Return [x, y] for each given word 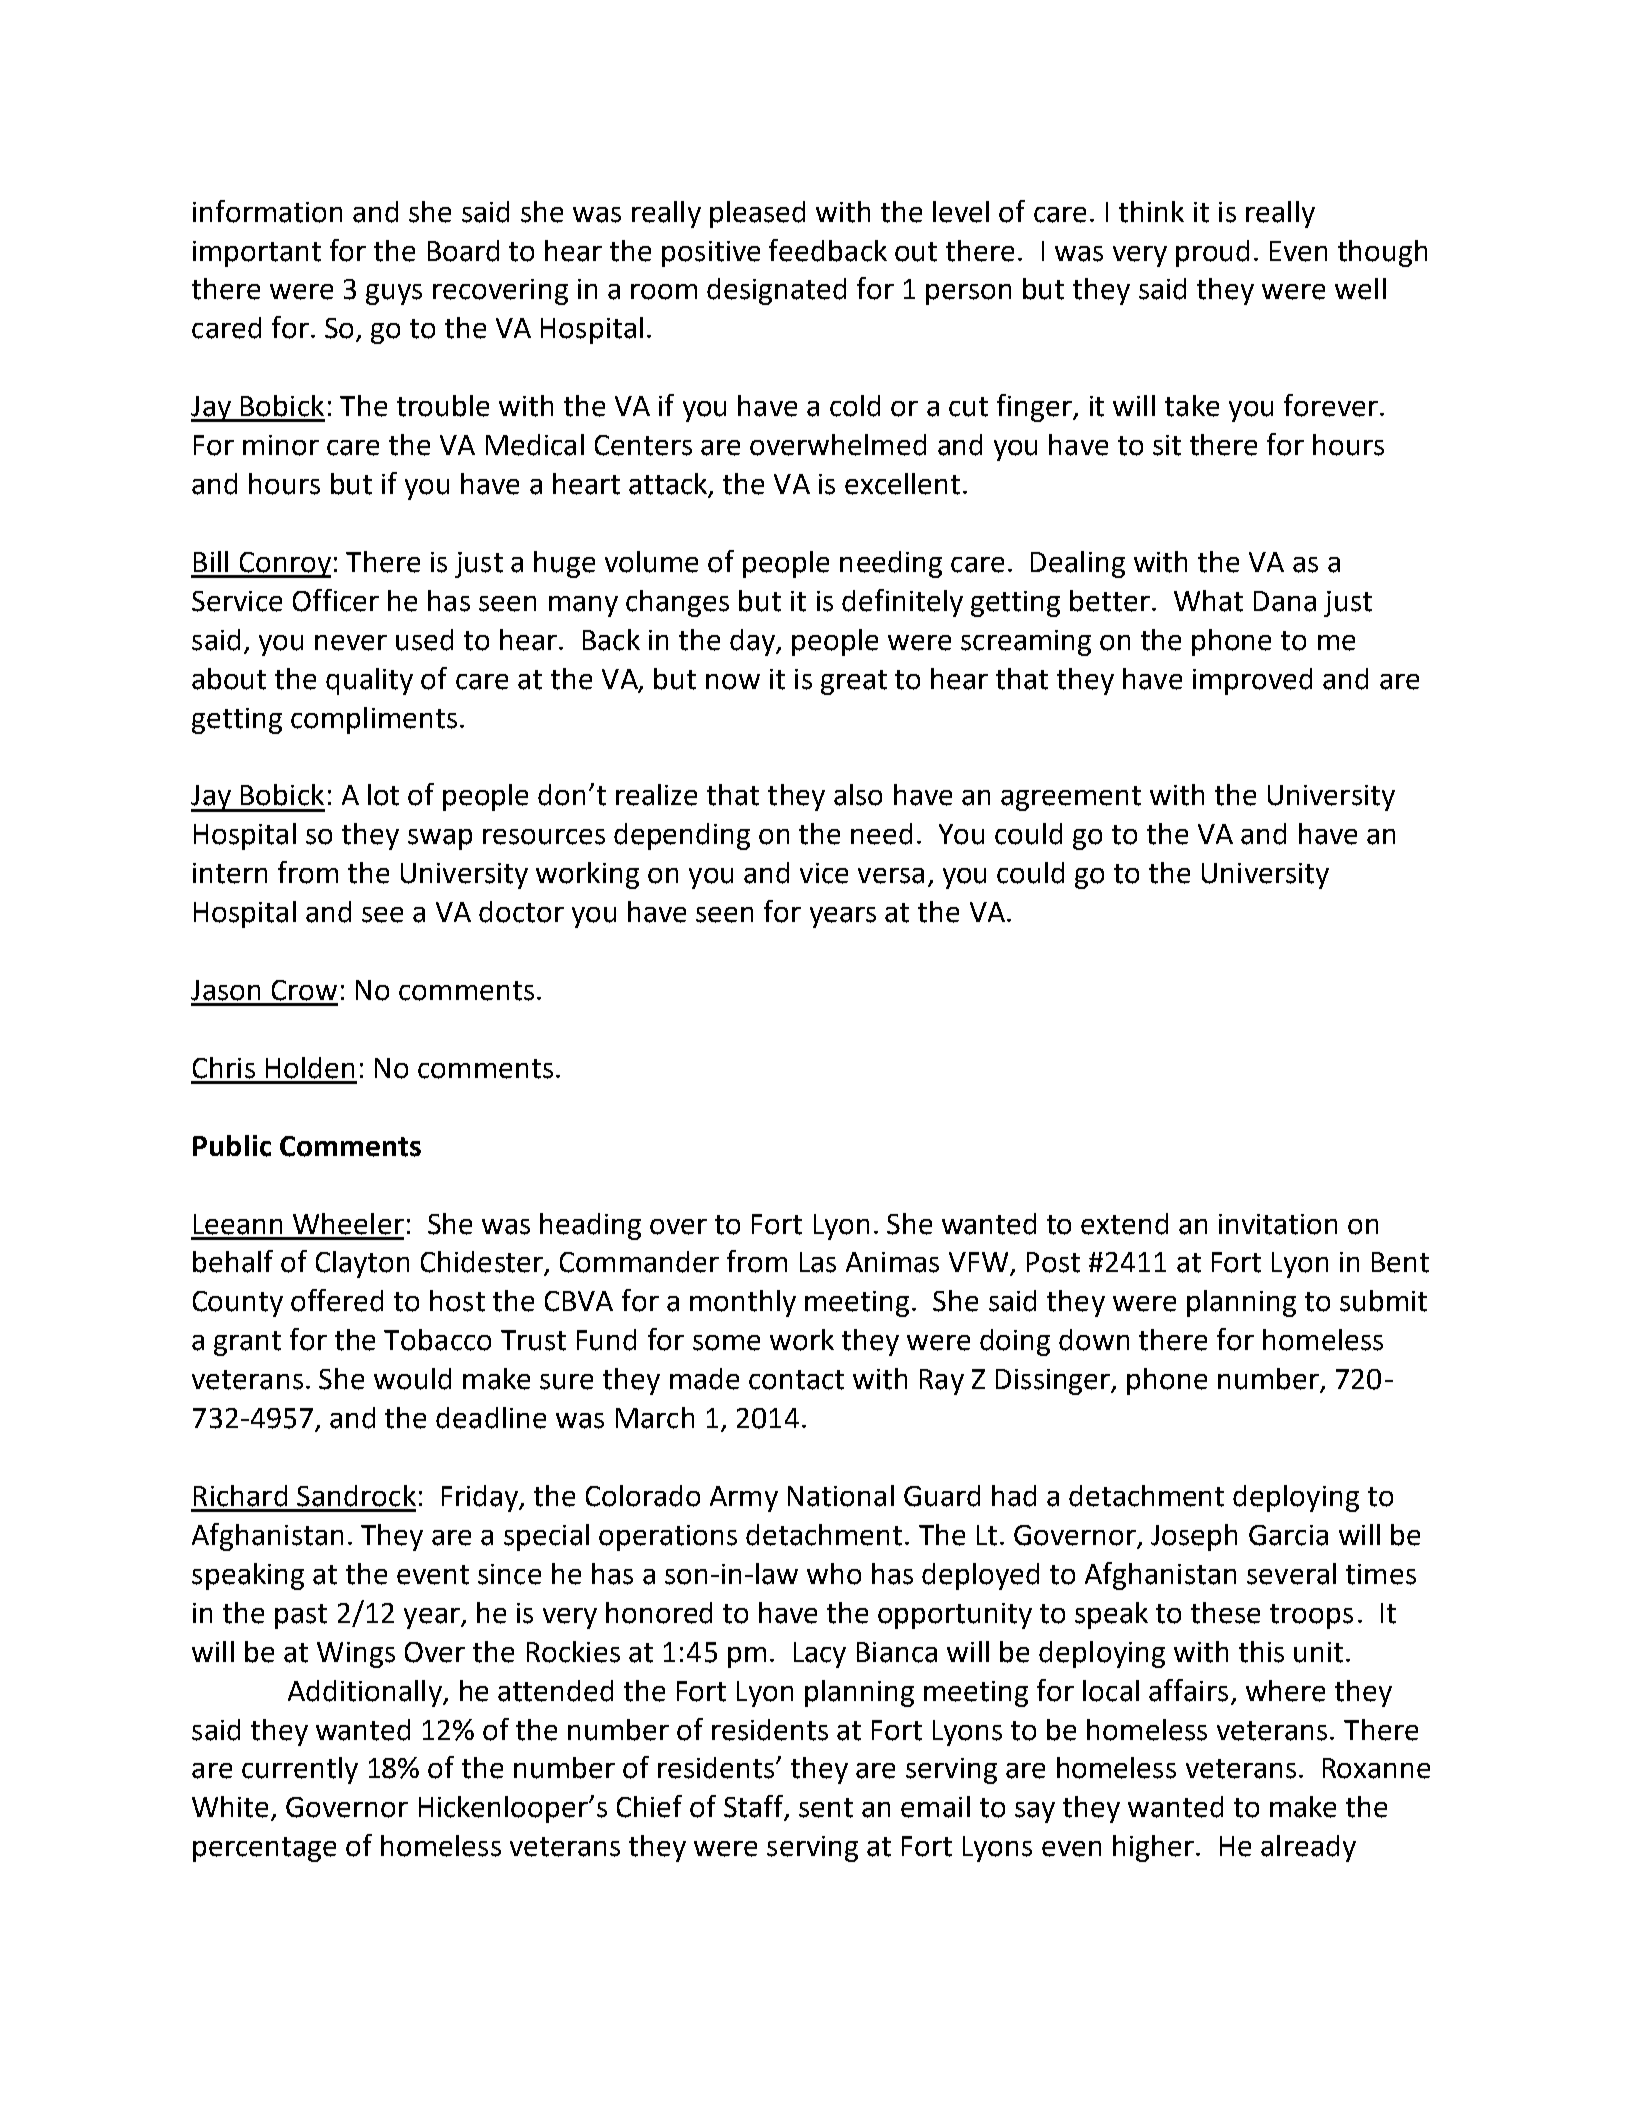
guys [394, 294]
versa [891, 876]
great [854, 682]
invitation [1278, 1224]
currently [300, 1770]
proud [1212, 253]
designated [776, 291]
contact [796, 1380]
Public [232, 1146]
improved [1252, 681]
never [351, 643]
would [412, 1379]
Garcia [1288, 1535]
